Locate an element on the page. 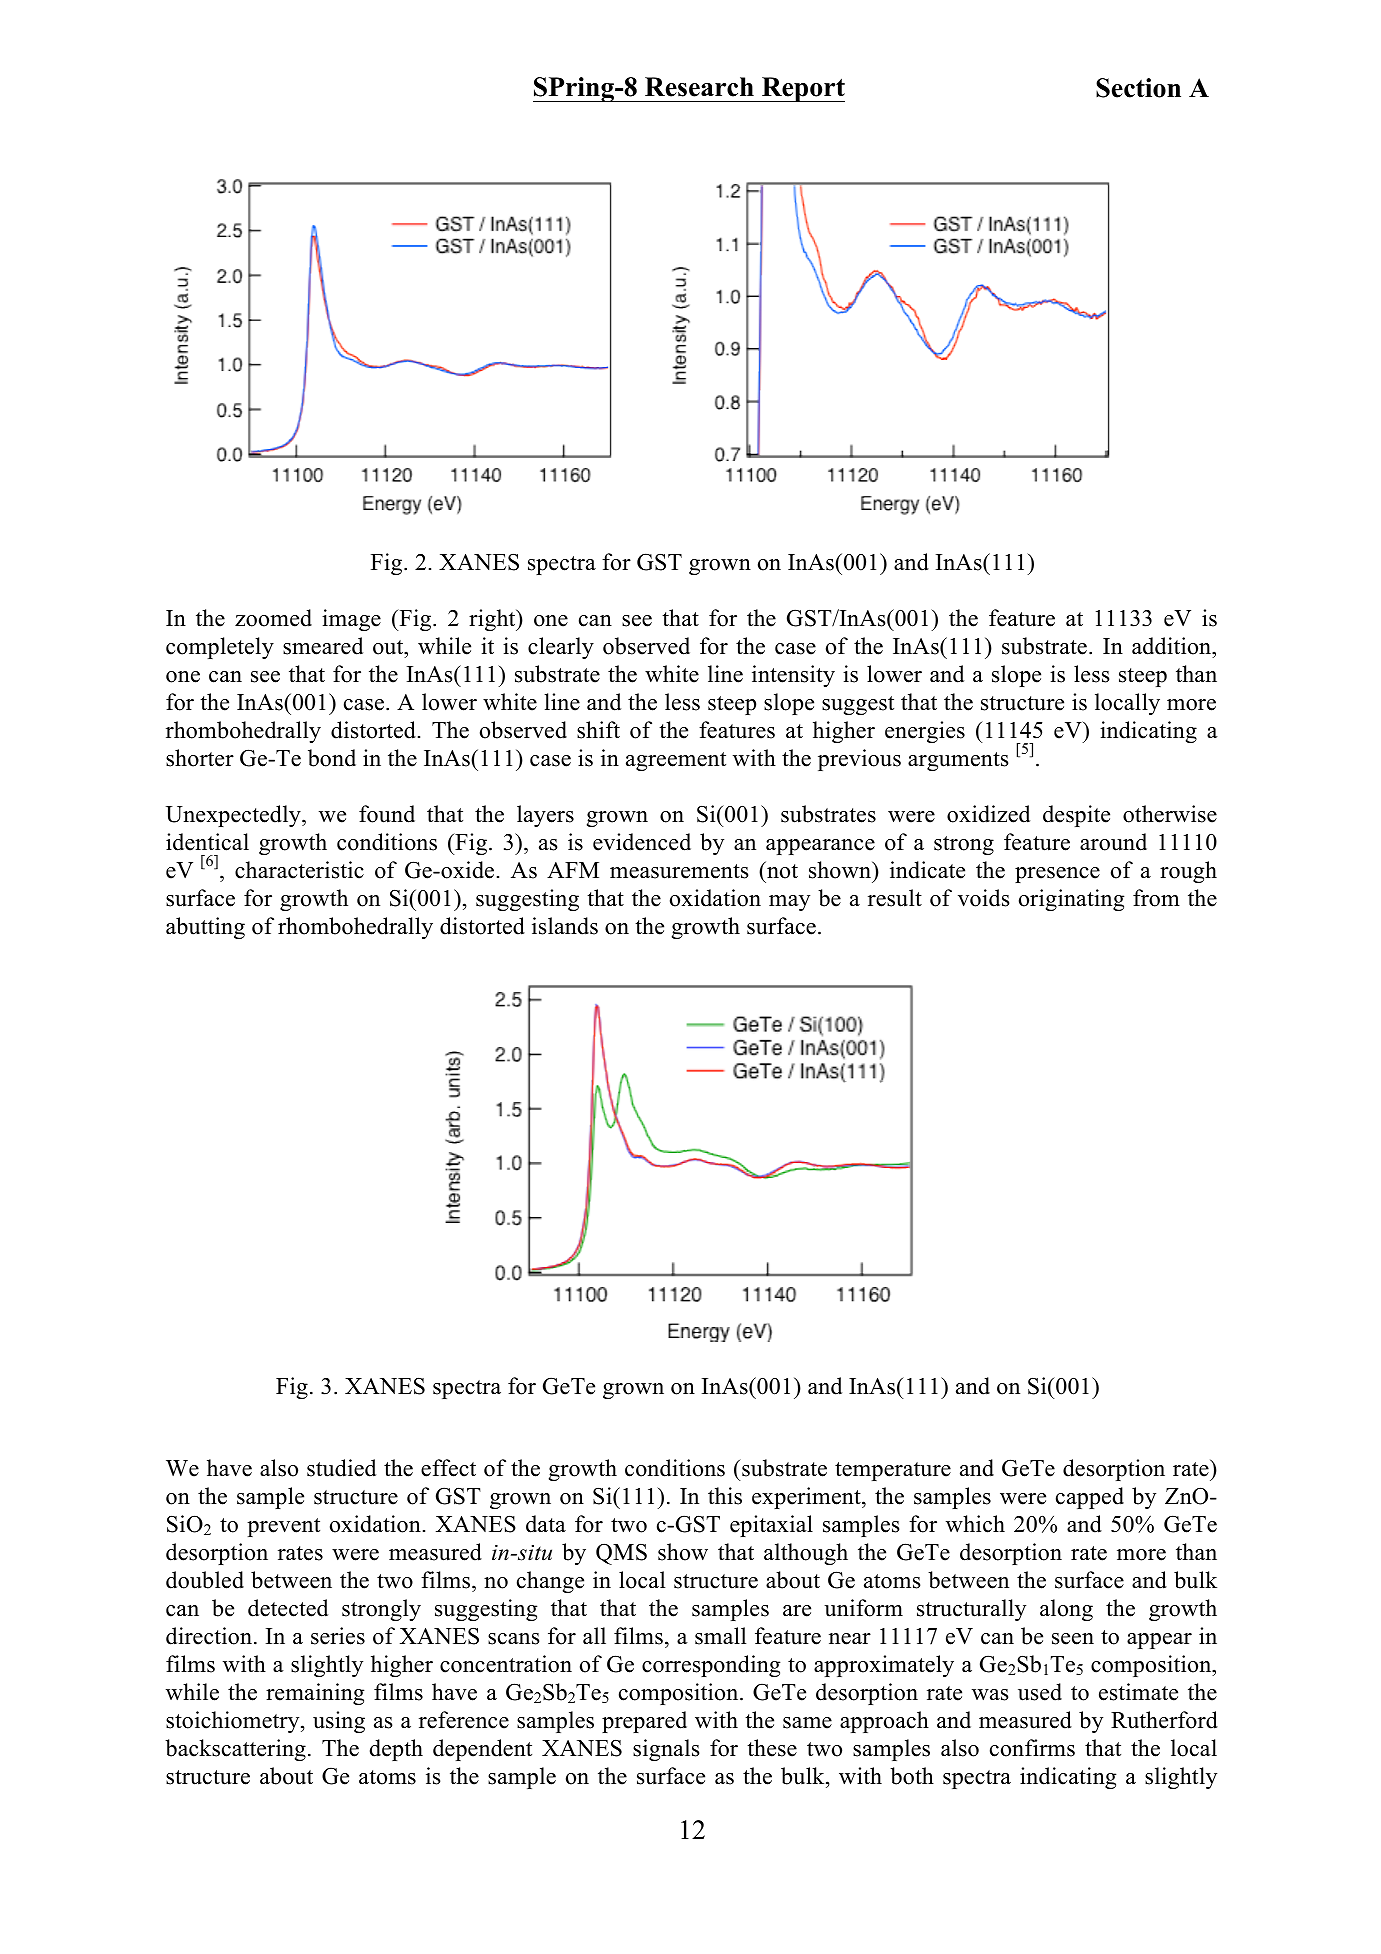 This document has height=1954, width=1381. characteristic is located at coordinates (299, 870).
